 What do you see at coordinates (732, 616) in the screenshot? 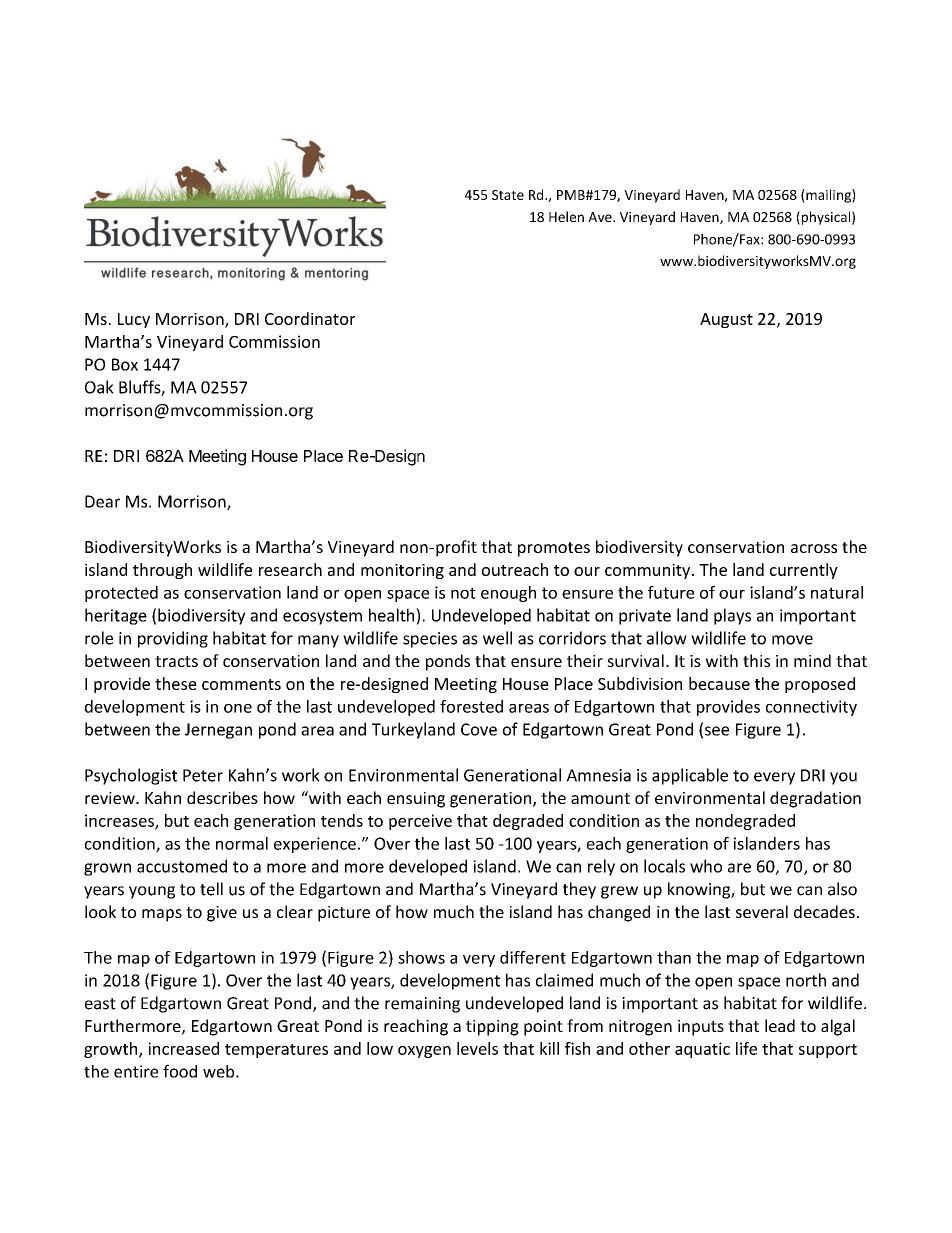
I see `plays` at bounding box center [732, 616].
